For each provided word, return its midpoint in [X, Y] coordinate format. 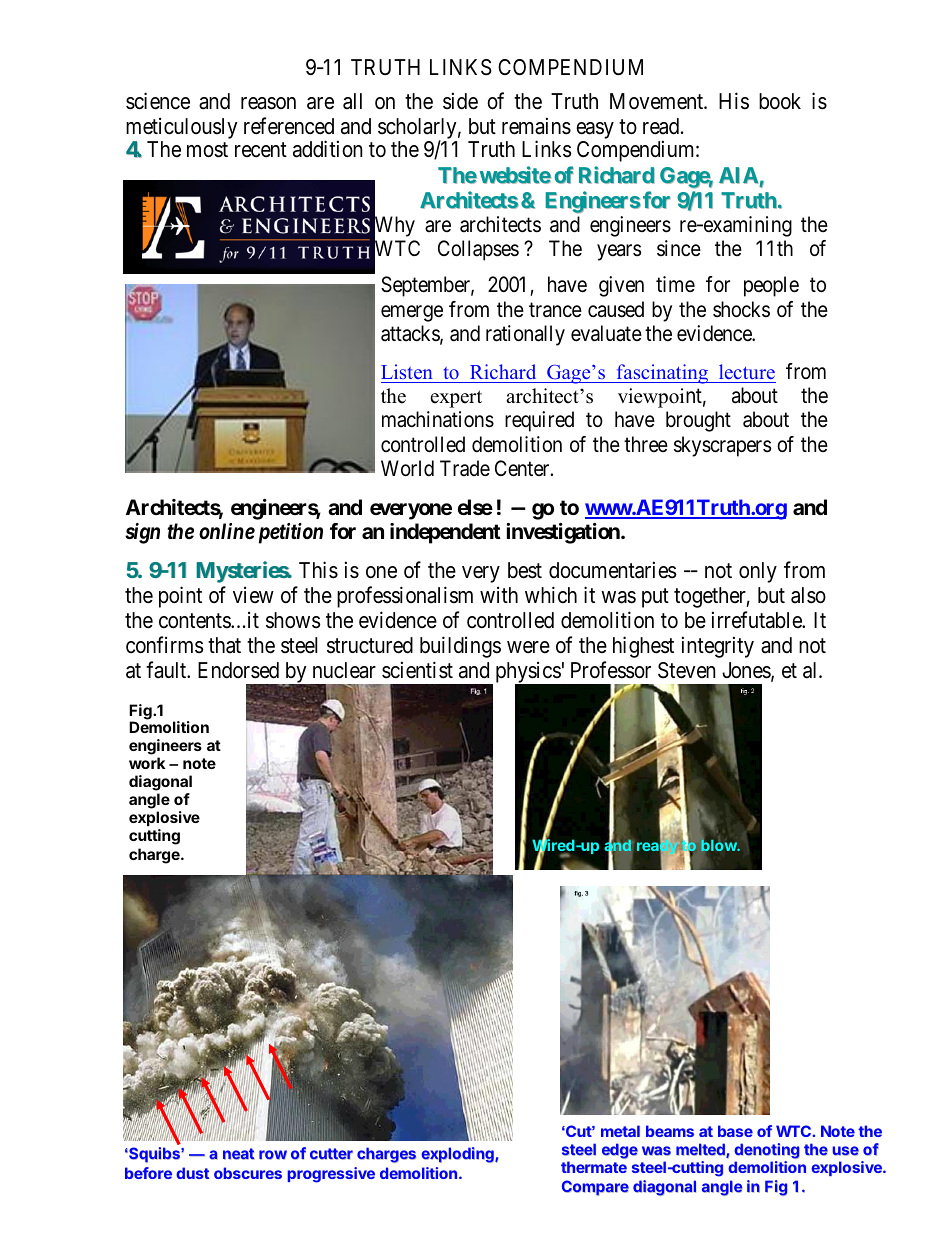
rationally [525, 335]
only [758, 572]
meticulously [181, 128]
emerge [412, 313]
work [147, 763]
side [460, 101]
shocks [741, 309]
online [227, 531]
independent [445, 533]
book [780, 101]
